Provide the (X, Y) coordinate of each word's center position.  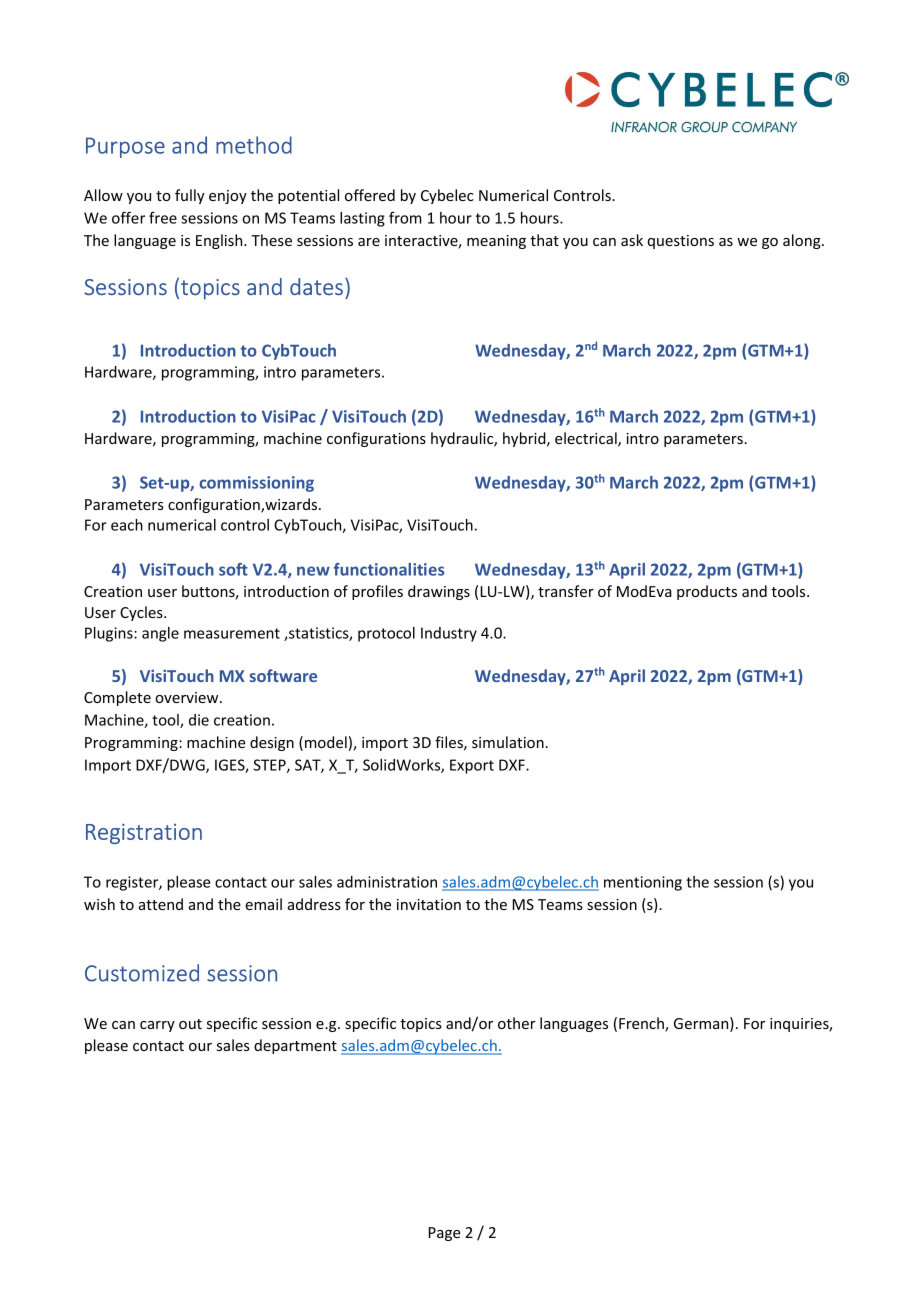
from (405, 218)
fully (190, 196)
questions (681, 242)
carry (157, 1026)
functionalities (389, 569)
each (127, 525)
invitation (429, 904)
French (642, 1024)
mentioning (643, 883)
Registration (144, 833)
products (707, 592)
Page (445, 1234)
